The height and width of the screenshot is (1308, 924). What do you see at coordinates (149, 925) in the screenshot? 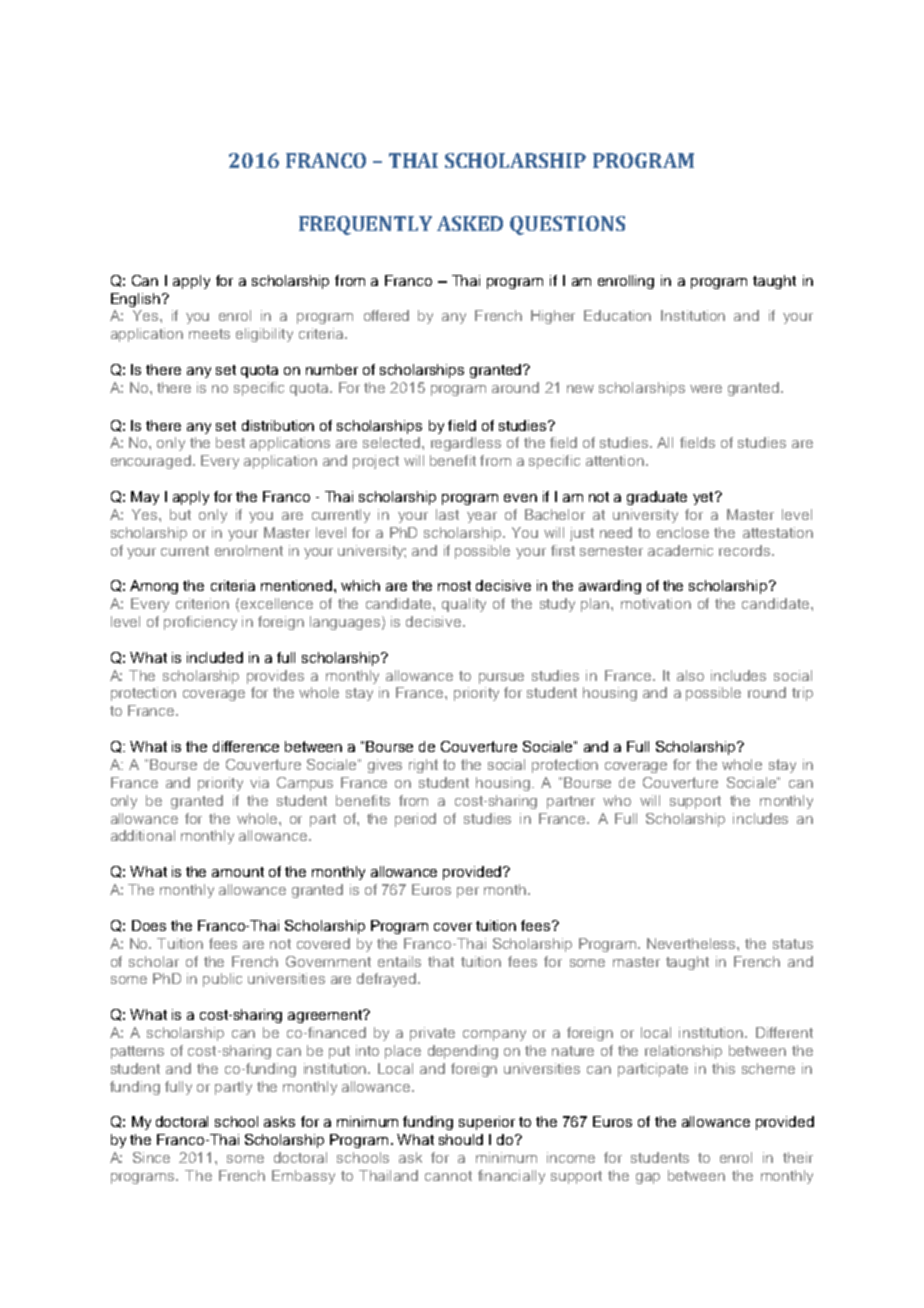
I see `Does` at bounding box center [149, 925].
